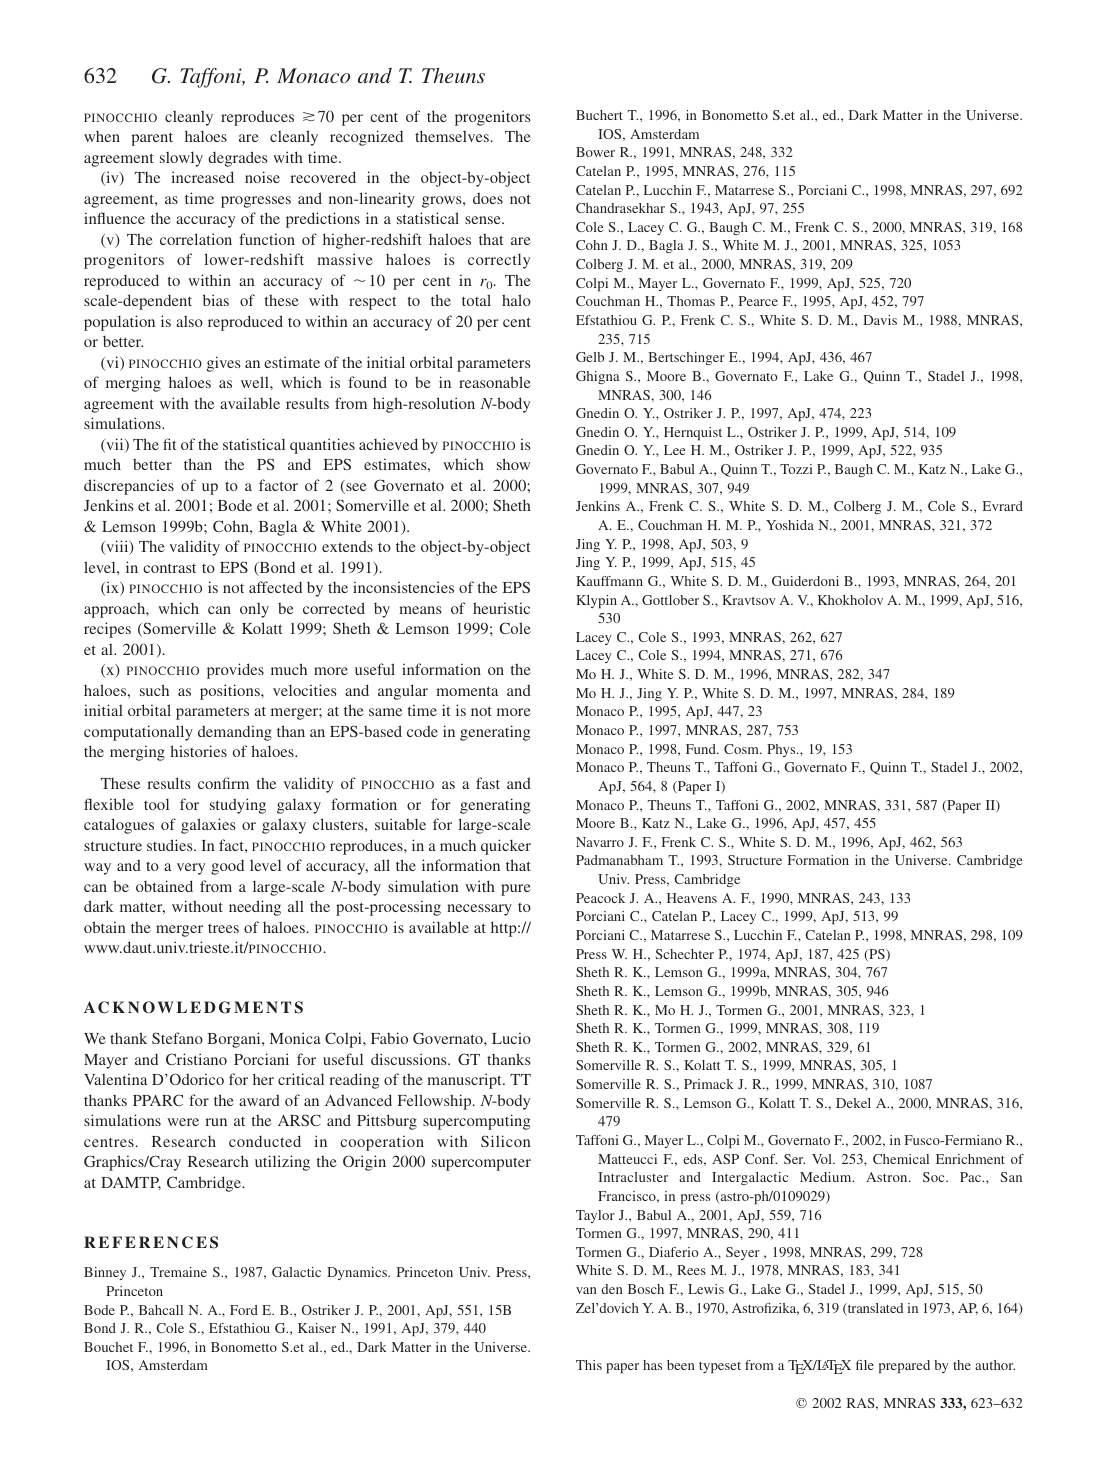  I want to click on histories, so click(199, 751).
